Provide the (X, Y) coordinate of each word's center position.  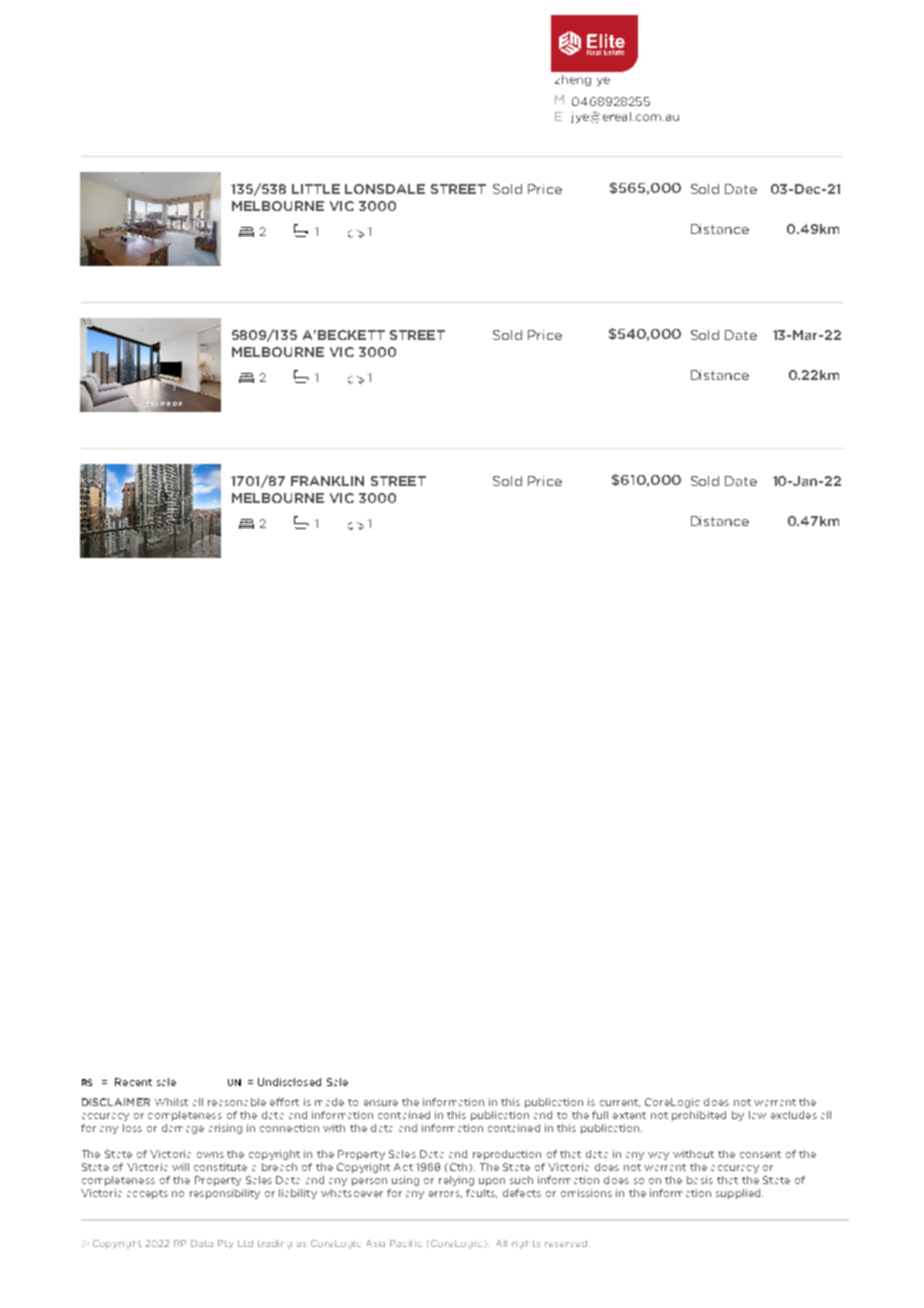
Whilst (171, 1102)
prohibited (699, 1116)
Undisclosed (289, 1082)
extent (629, 1115)
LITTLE (316, 189)
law (757, 1115)
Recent (133, 1082)
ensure (381, 1103)
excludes (794, 1115)
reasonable (237, 1102)
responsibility (225, 1194)
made (329, 1102)
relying (456, 1181)
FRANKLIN (327, 481)
